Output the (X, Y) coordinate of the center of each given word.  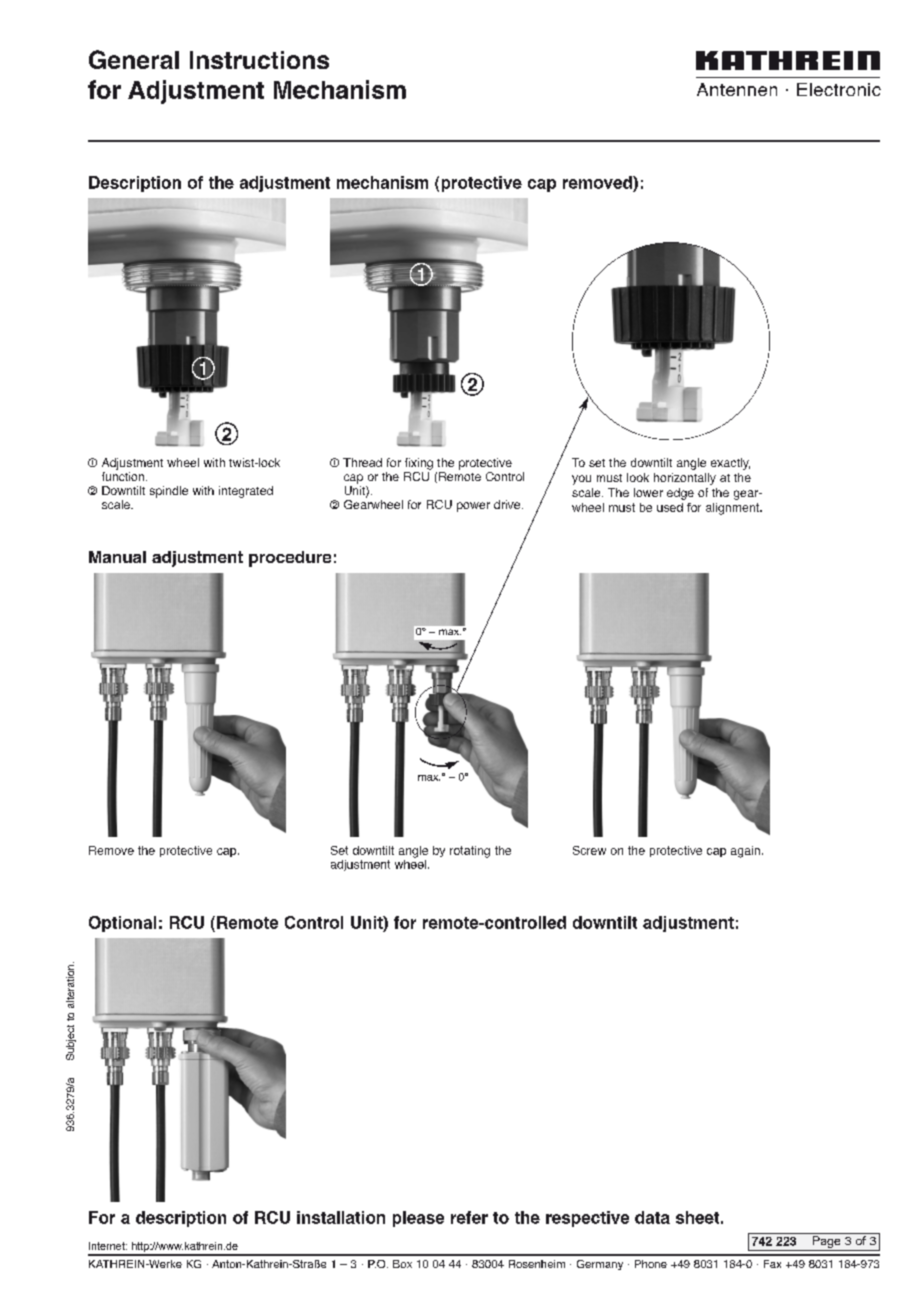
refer (469, 1217)
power (473, 507)
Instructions (259, 60)
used (670, 507)
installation (341, 1217)
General (134, 59)
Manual (117, 557)
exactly (730, 464)
